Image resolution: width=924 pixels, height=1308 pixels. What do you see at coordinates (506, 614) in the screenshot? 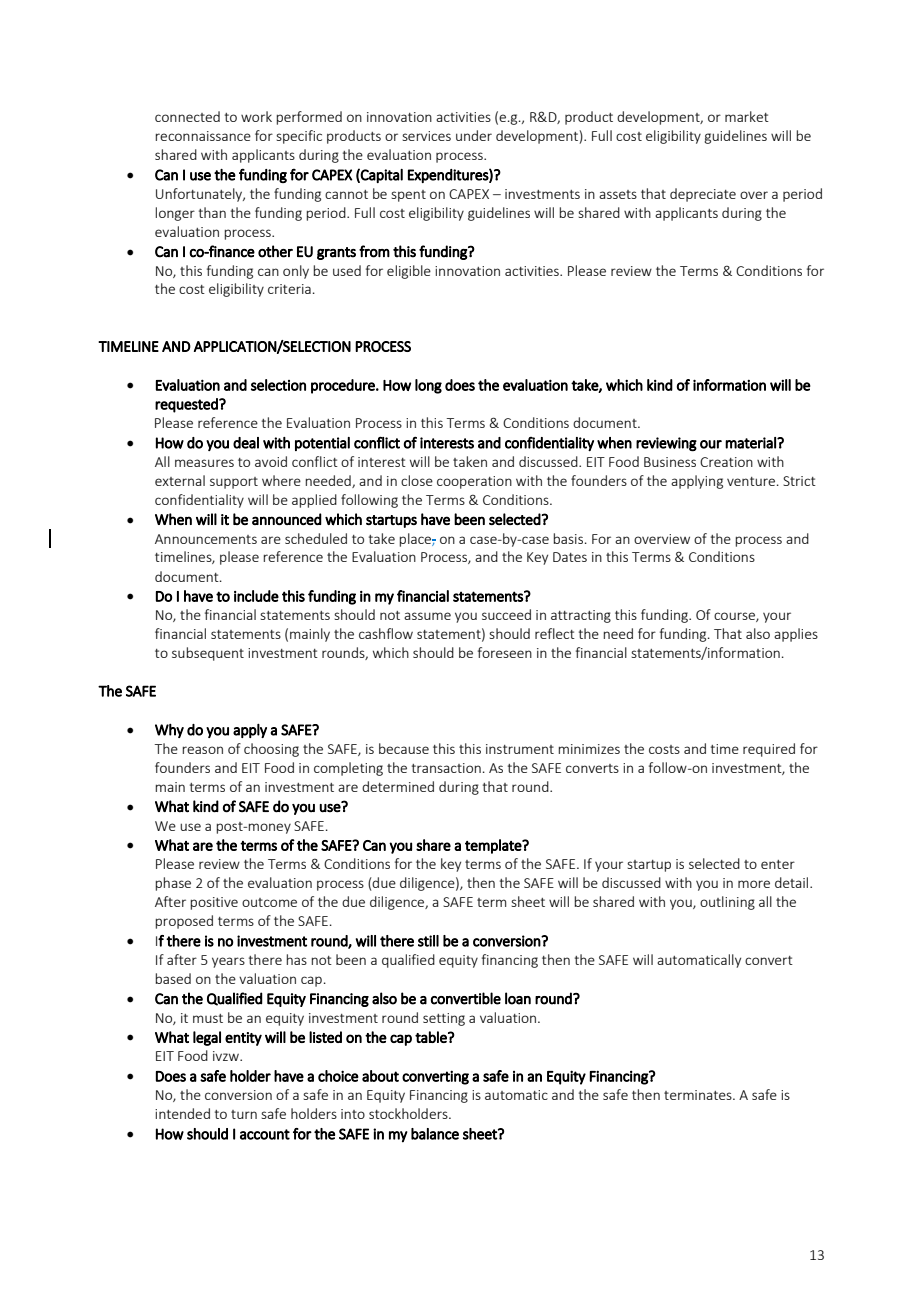
I see `succeed` at bounding box center [506, 614].
